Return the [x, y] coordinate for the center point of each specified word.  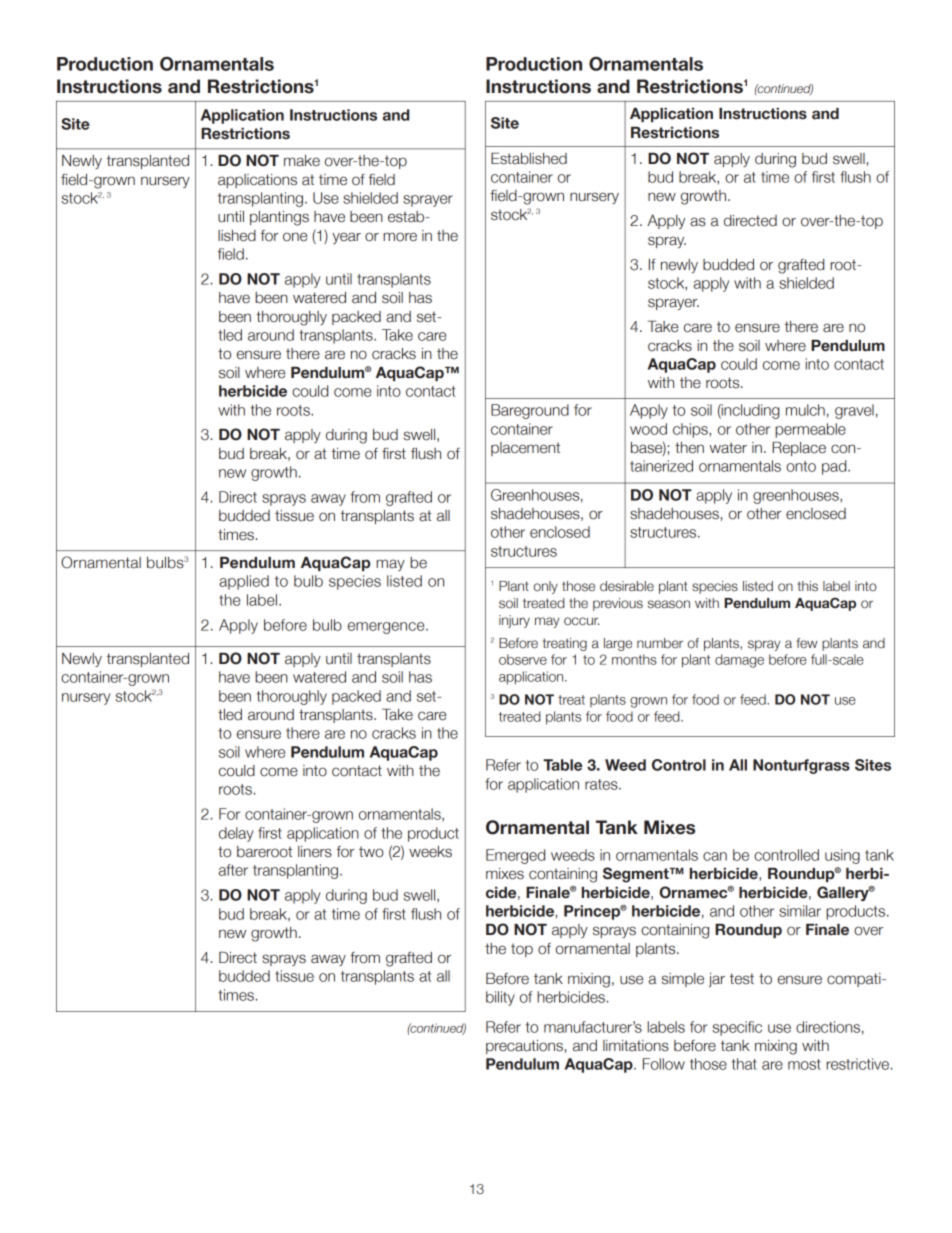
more [400, 237]
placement [525, 449]
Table [562, 765]
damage [739, 661]
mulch [805, 410]
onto [801, 466]
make [302, 161]
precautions [524, 1047]
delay [236, 834]
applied [244, 582]
